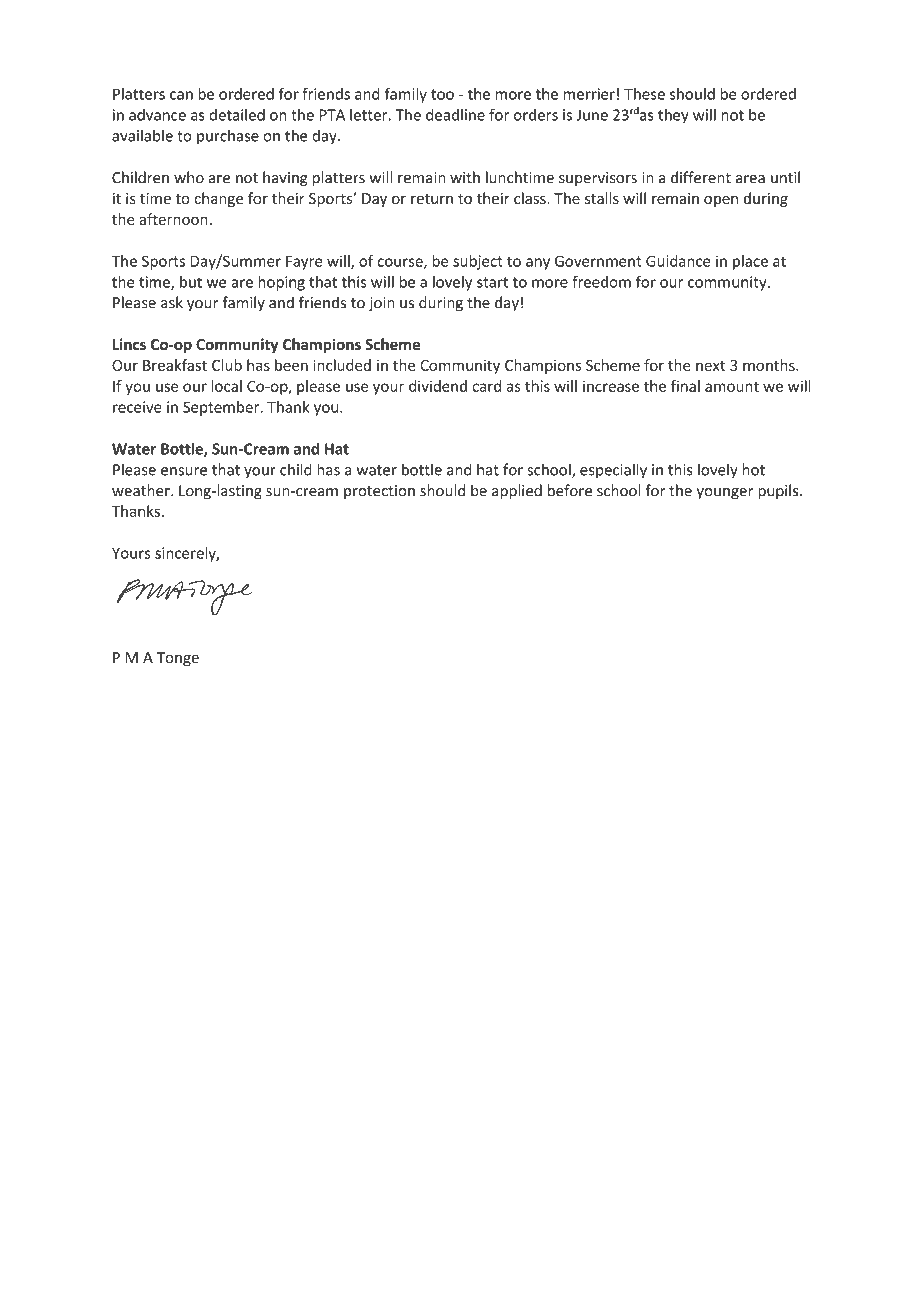  What do you see at coordinates (710, 366) in the image?
I see `next` at bounding box center [710, 366].
